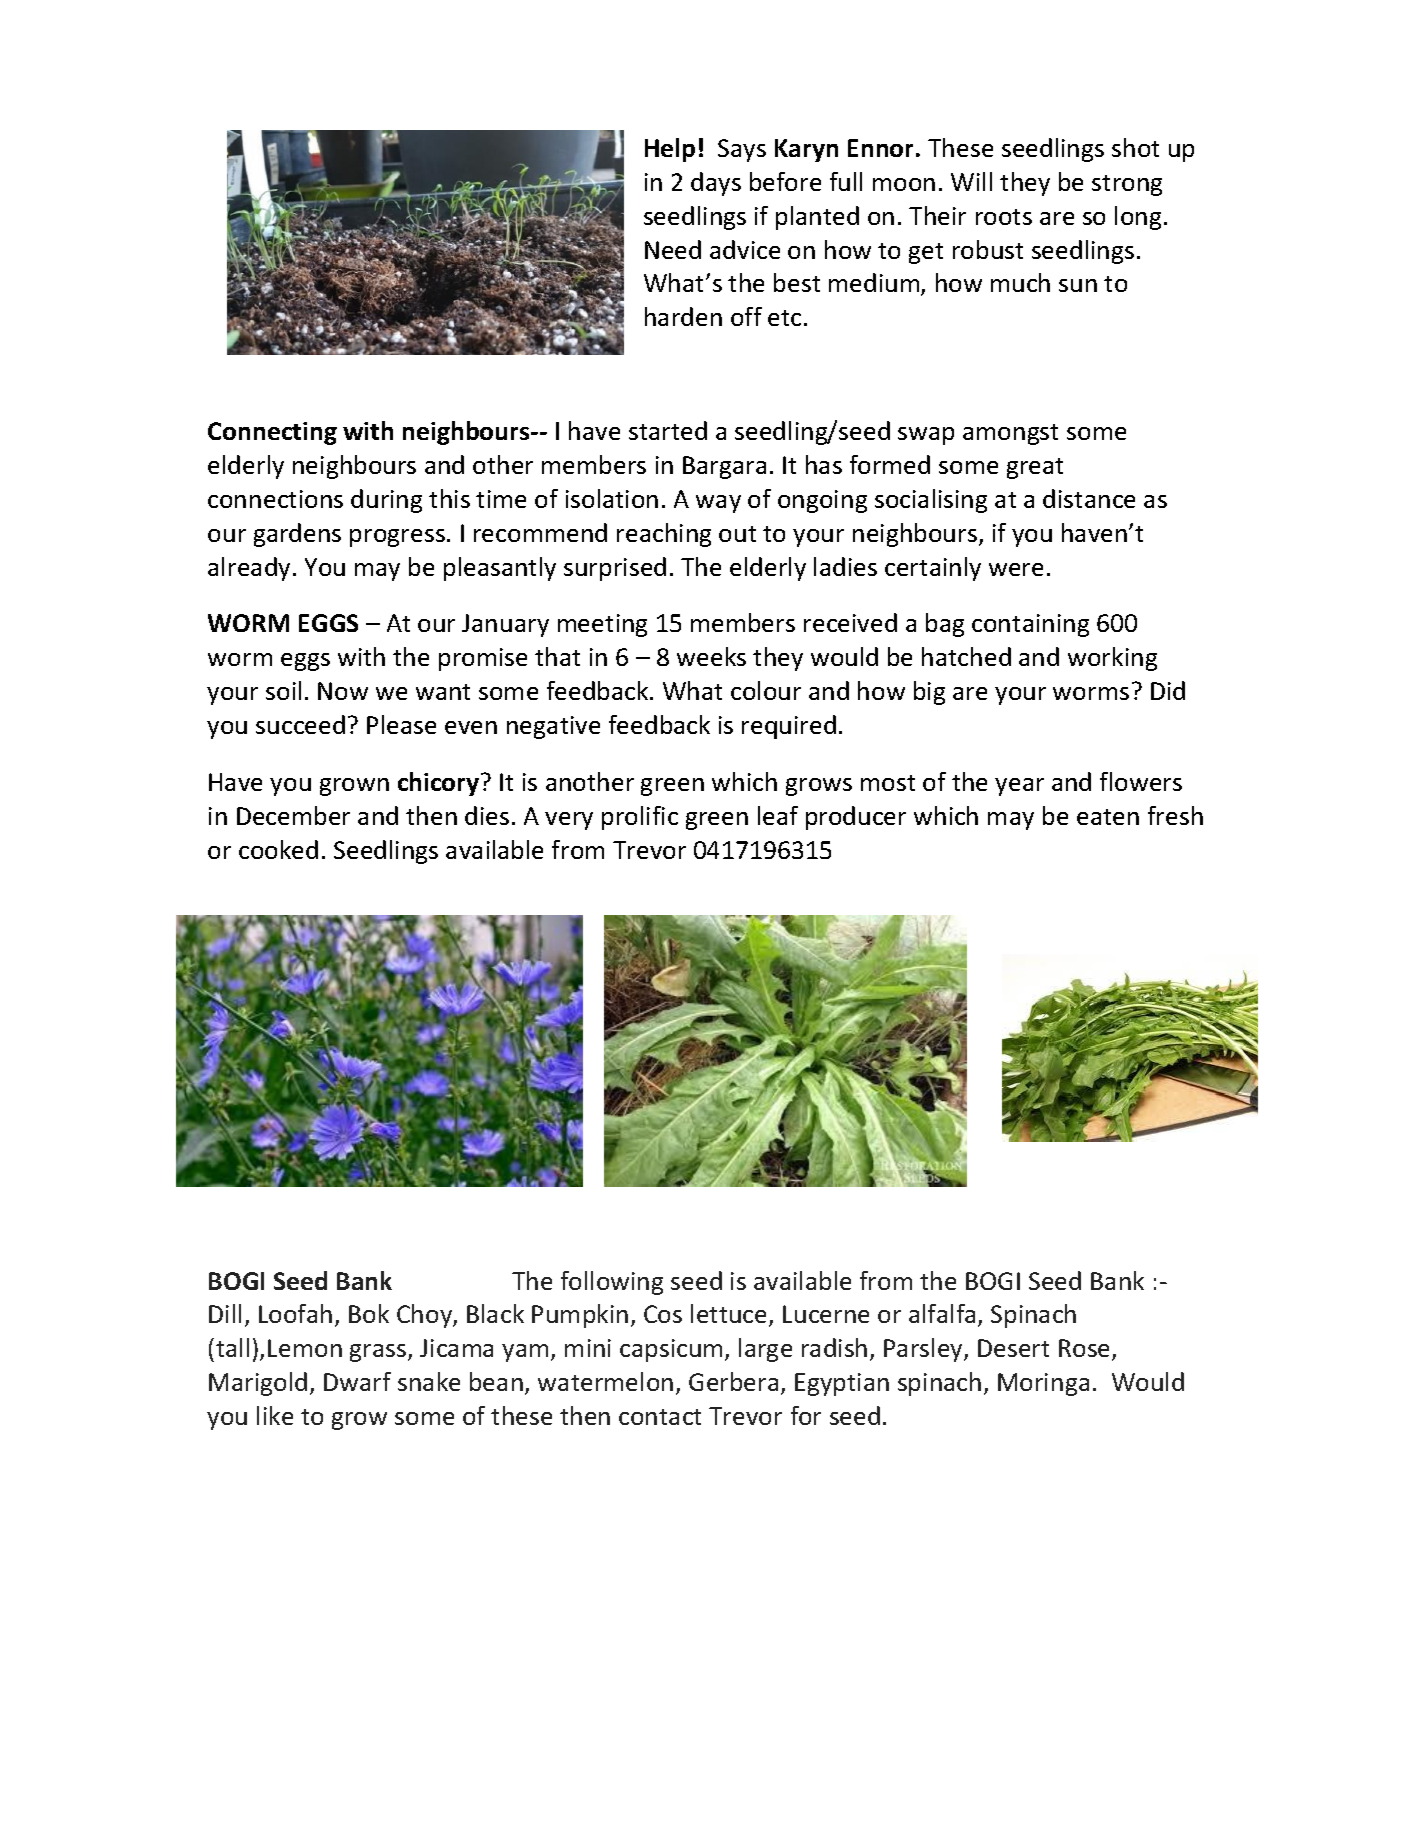  Describe the element at coordinates (1108, 817) in the screenshot. I see `eaten` at that location.
